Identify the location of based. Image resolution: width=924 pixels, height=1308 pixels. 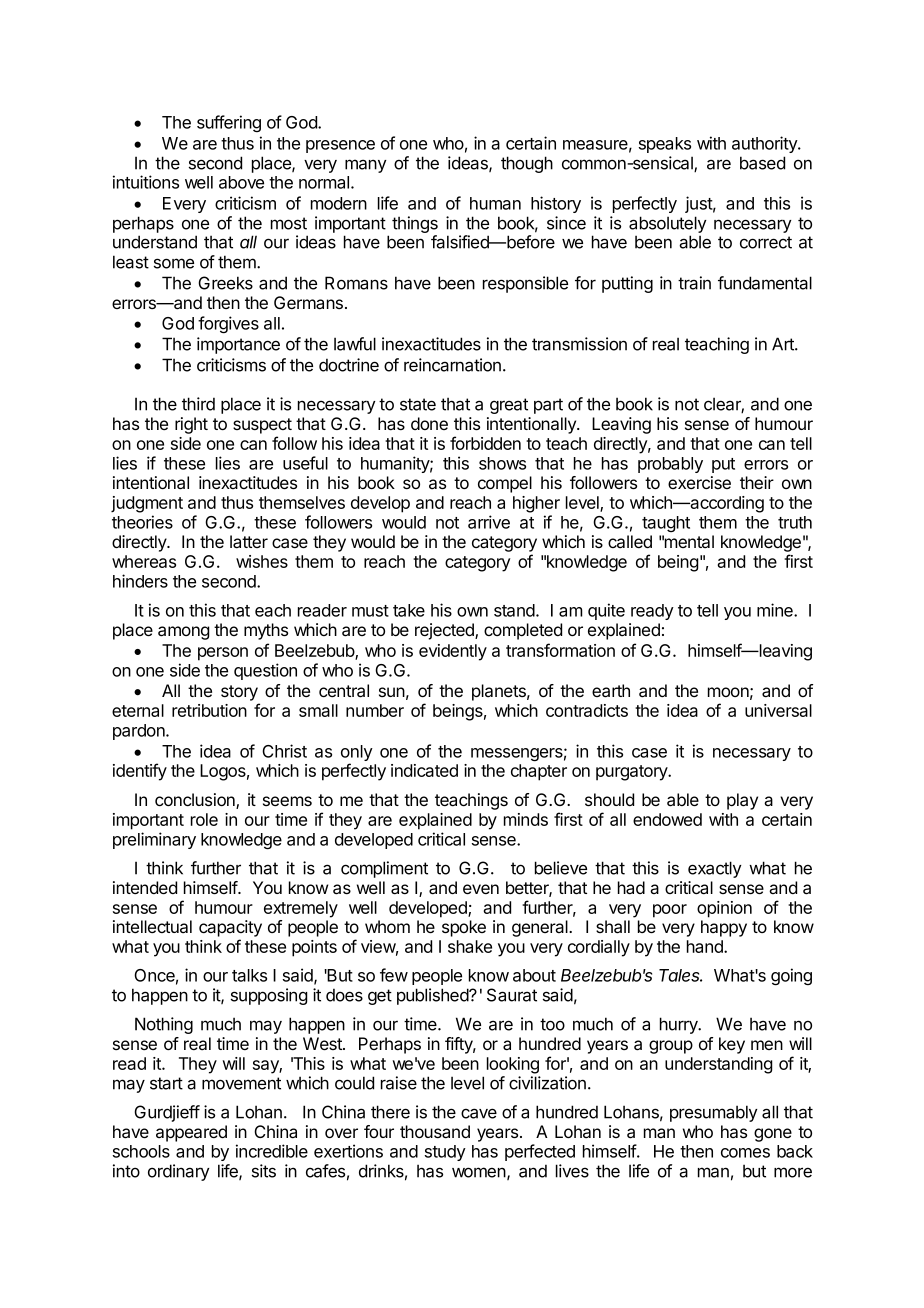
(762, 163).
